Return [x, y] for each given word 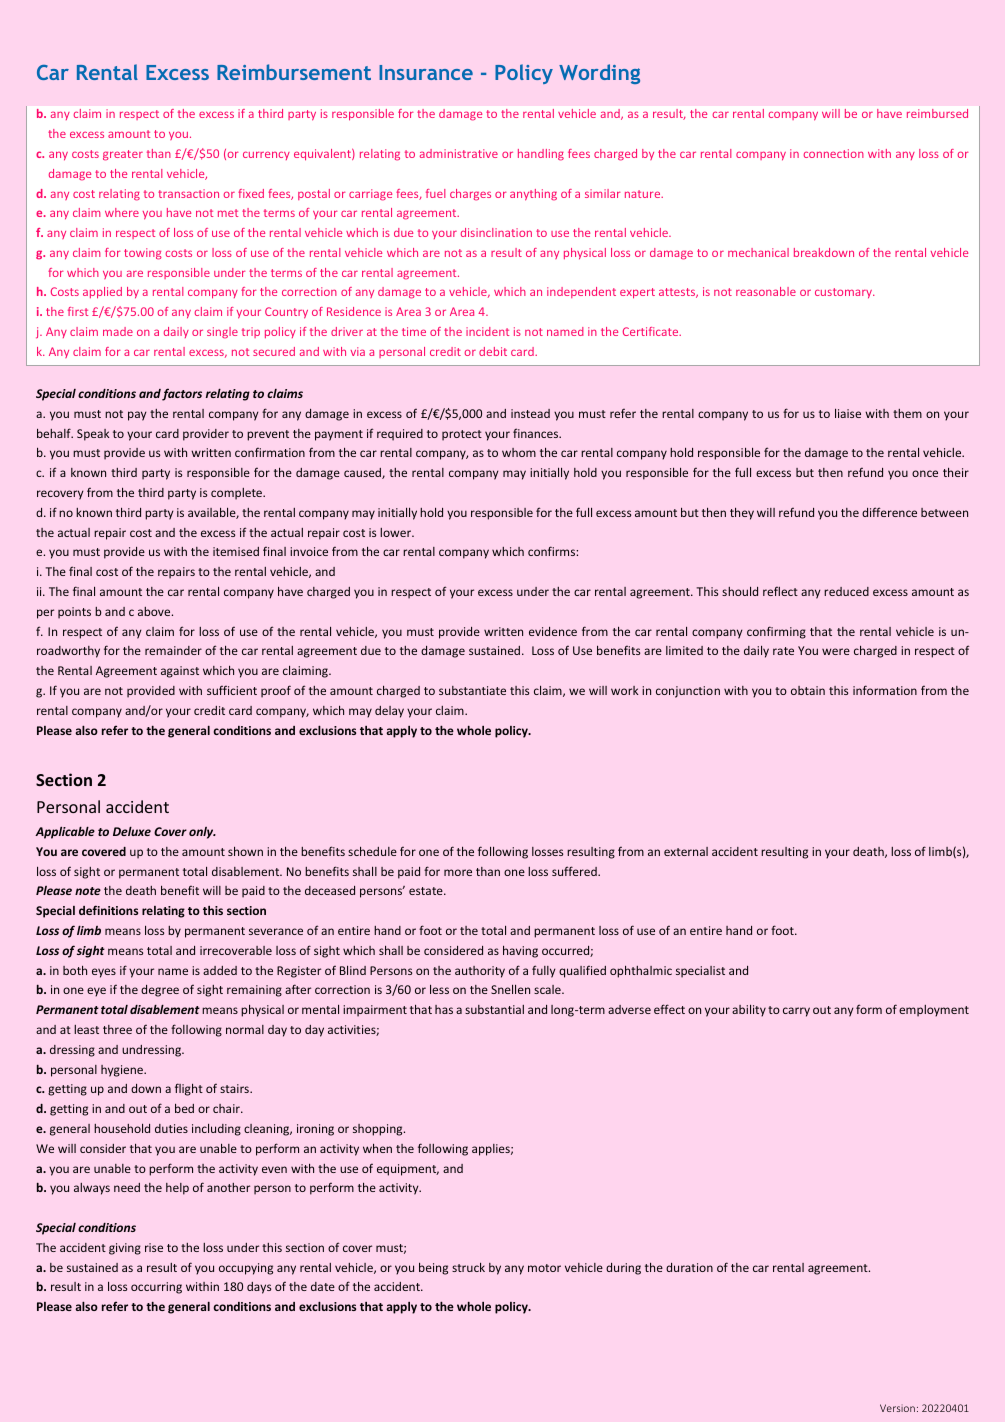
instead [530, 413]
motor [544, 1268]
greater [123, 155]
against [180, 672]
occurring [156, 1288]
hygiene [123, 1071]
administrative [459, 153]
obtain [808, 690]
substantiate [472, 690]
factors [182, 394]
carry [796, 1012]
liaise [848, 413]
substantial [494, 1009]
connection [834, 153]
